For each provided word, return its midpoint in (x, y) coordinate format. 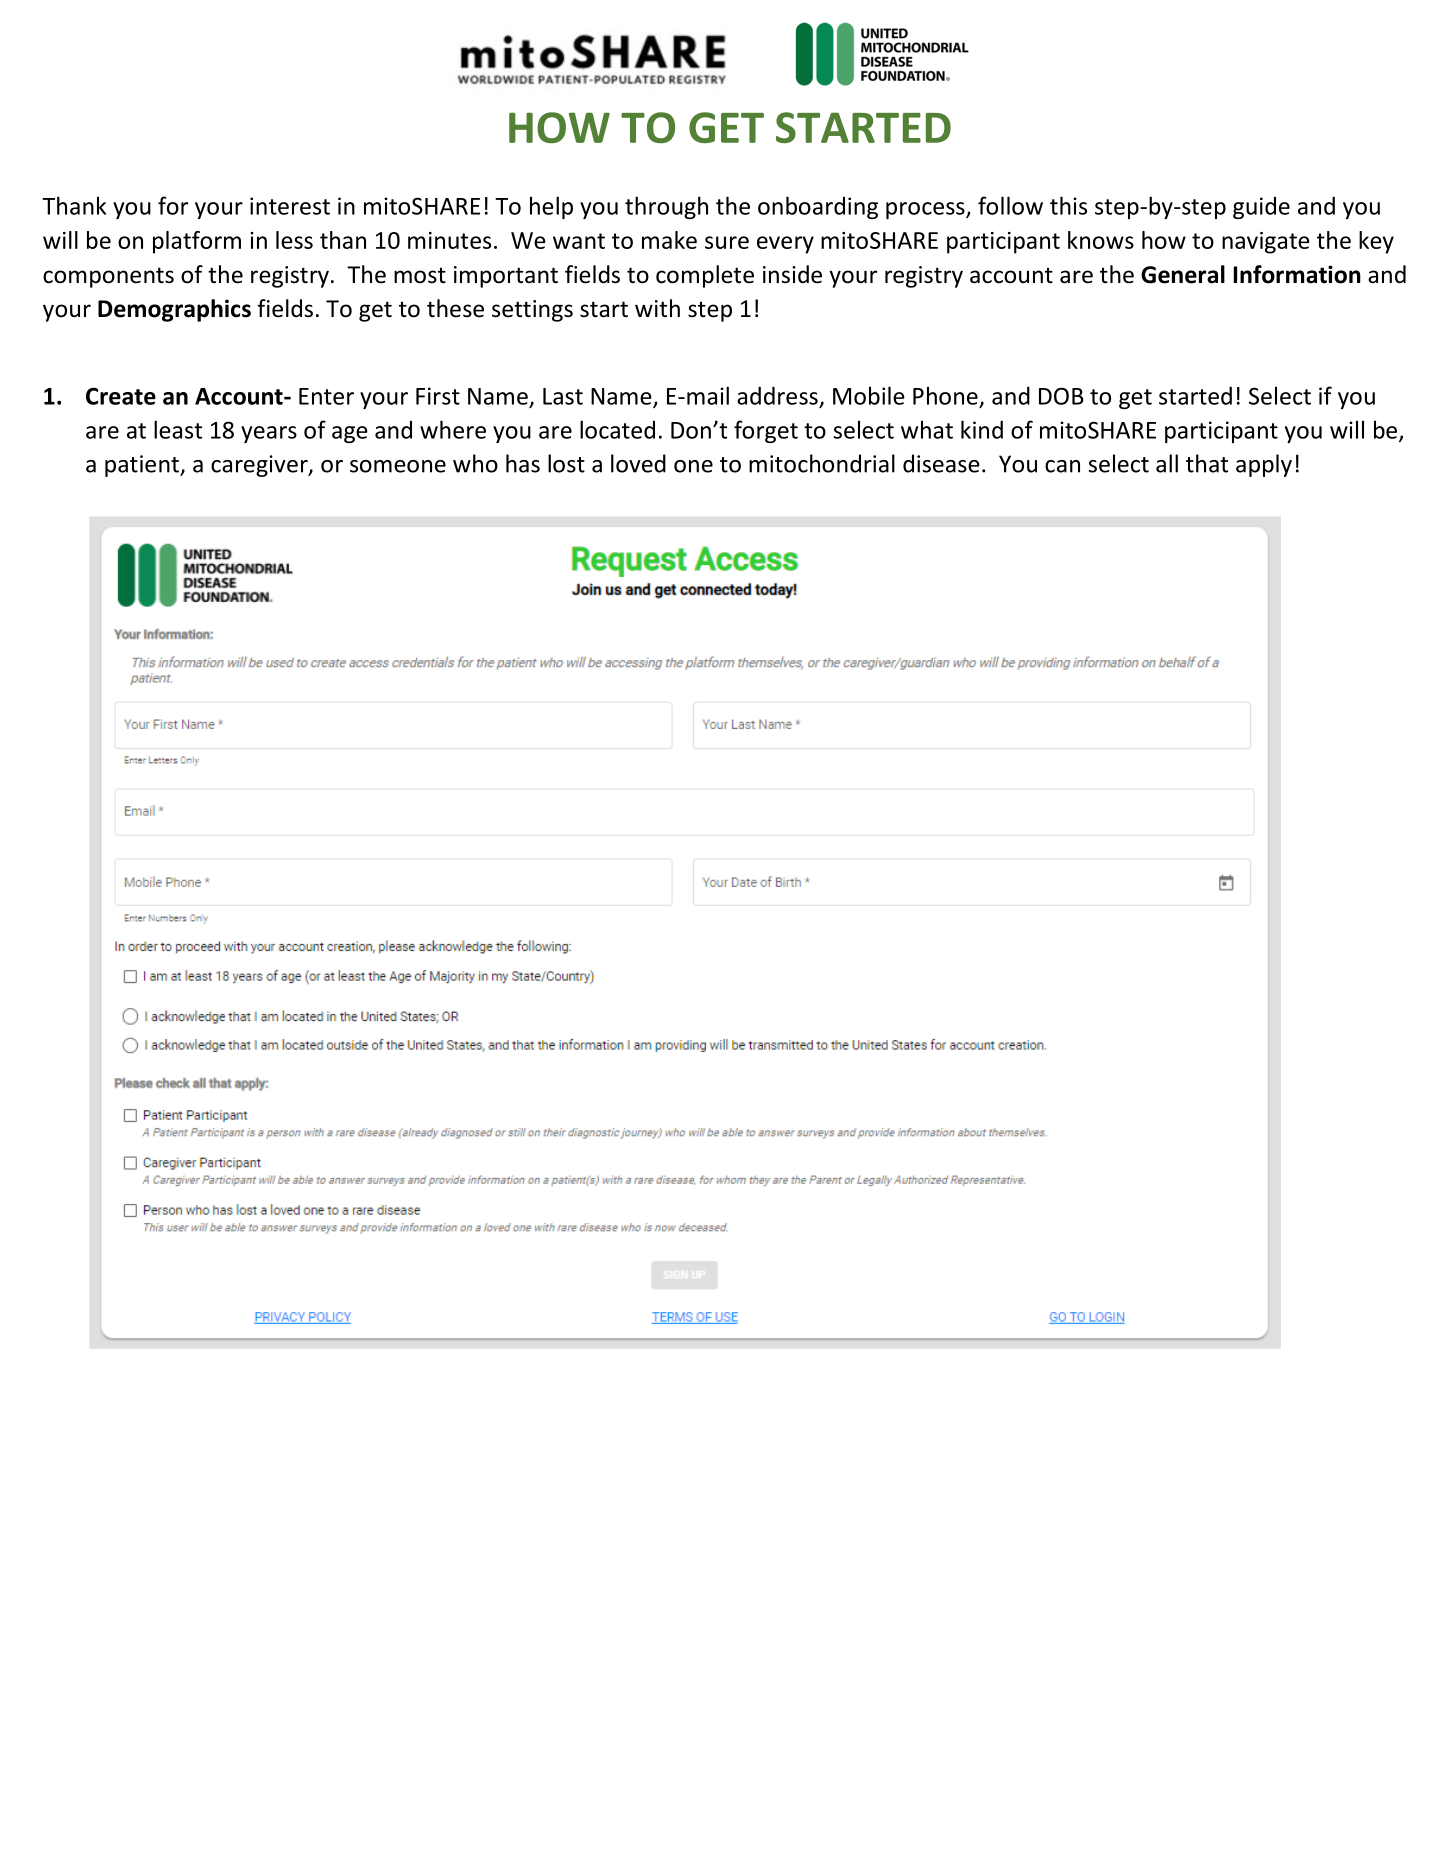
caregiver (260, 466)
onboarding (818, 207)
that (1207, 463)
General (1183, 274)
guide (1261, 208)
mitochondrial (822, 463)
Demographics (174, 310)
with (657, 308)
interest (290, 206)
